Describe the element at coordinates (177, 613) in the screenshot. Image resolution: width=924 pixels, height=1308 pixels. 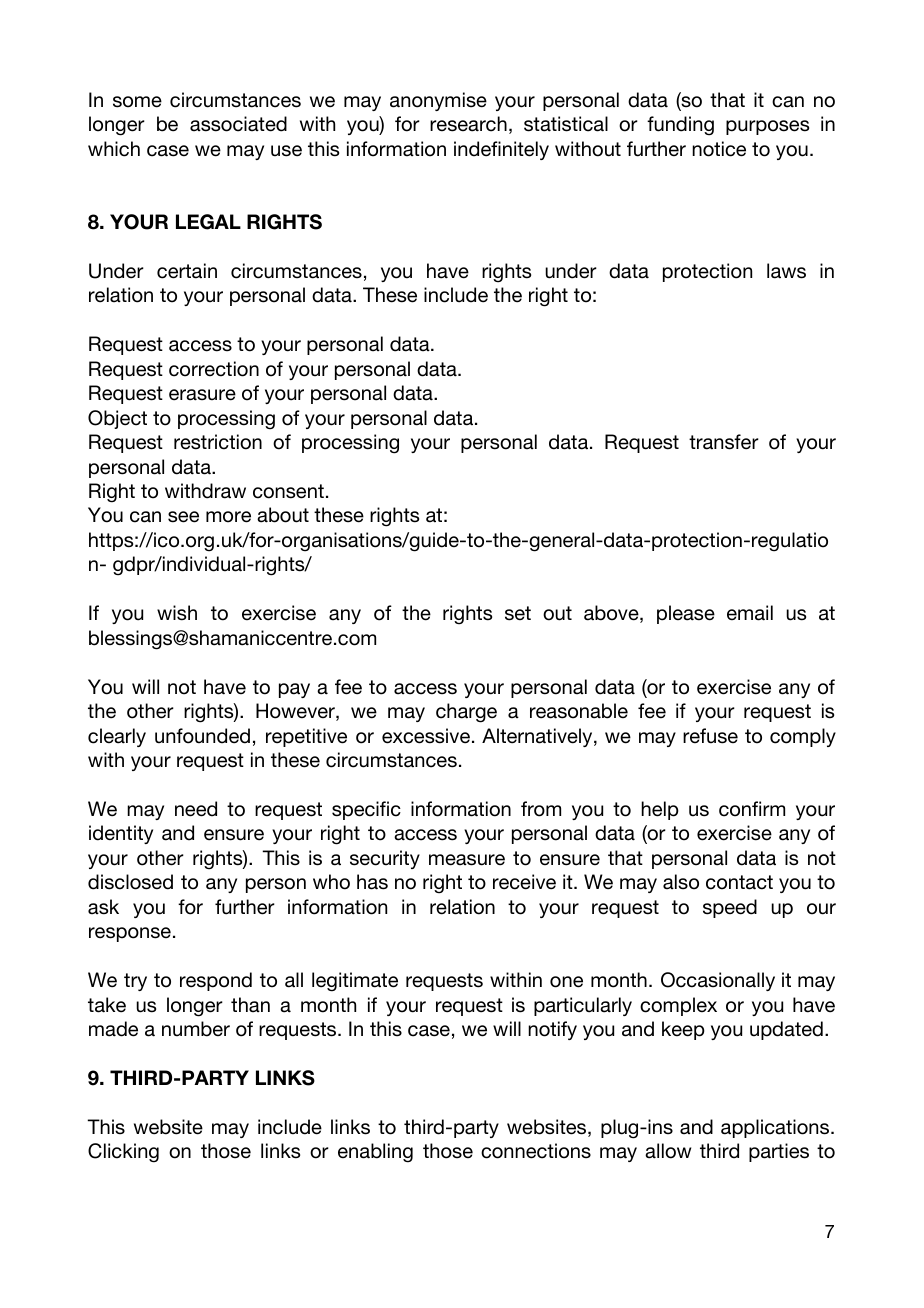
I see `wish` at that location.
